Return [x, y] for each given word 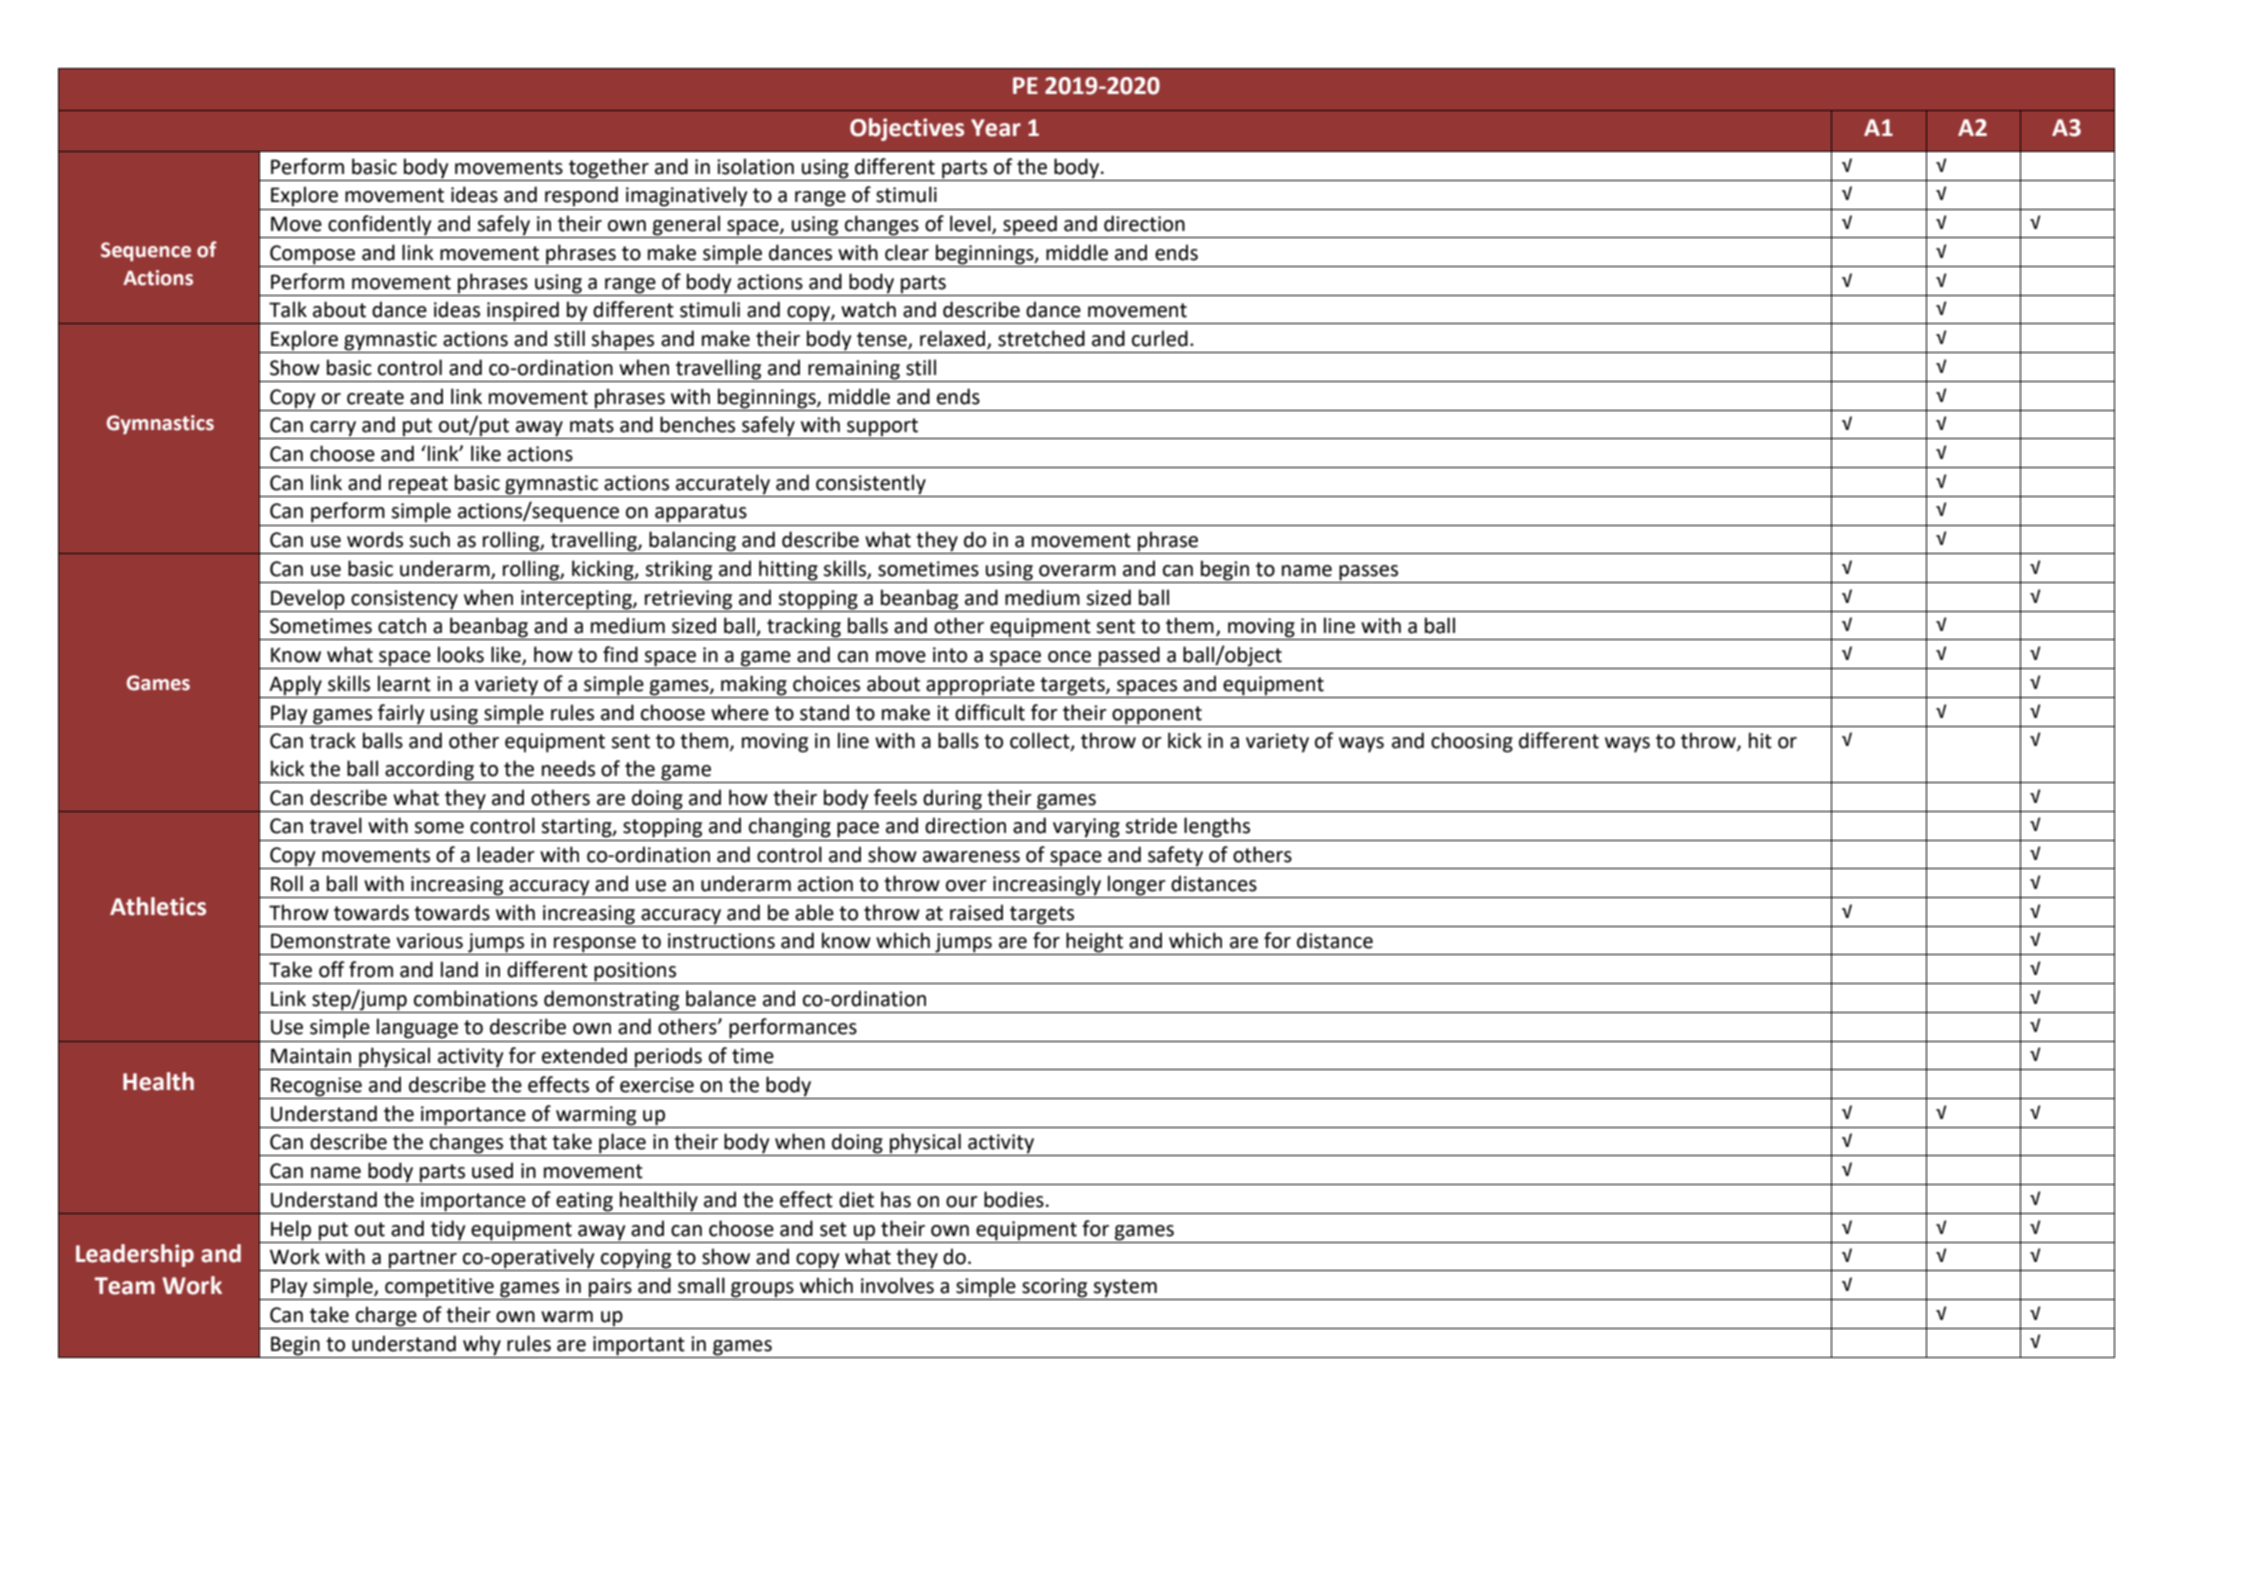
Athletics [158, 906]
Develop [308, 599]
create [375, 397]
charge [386, 1316]
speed [1030, 226]
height [1095, 943]
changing [790, 827]
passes [1368, 573]
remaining [854, 370]
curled [1160, 338]
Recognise [316, 1088]
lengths [1217, 827]
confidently [380, 226]
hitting [788, 570]
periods [668, 1058]
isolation [755, 166]
